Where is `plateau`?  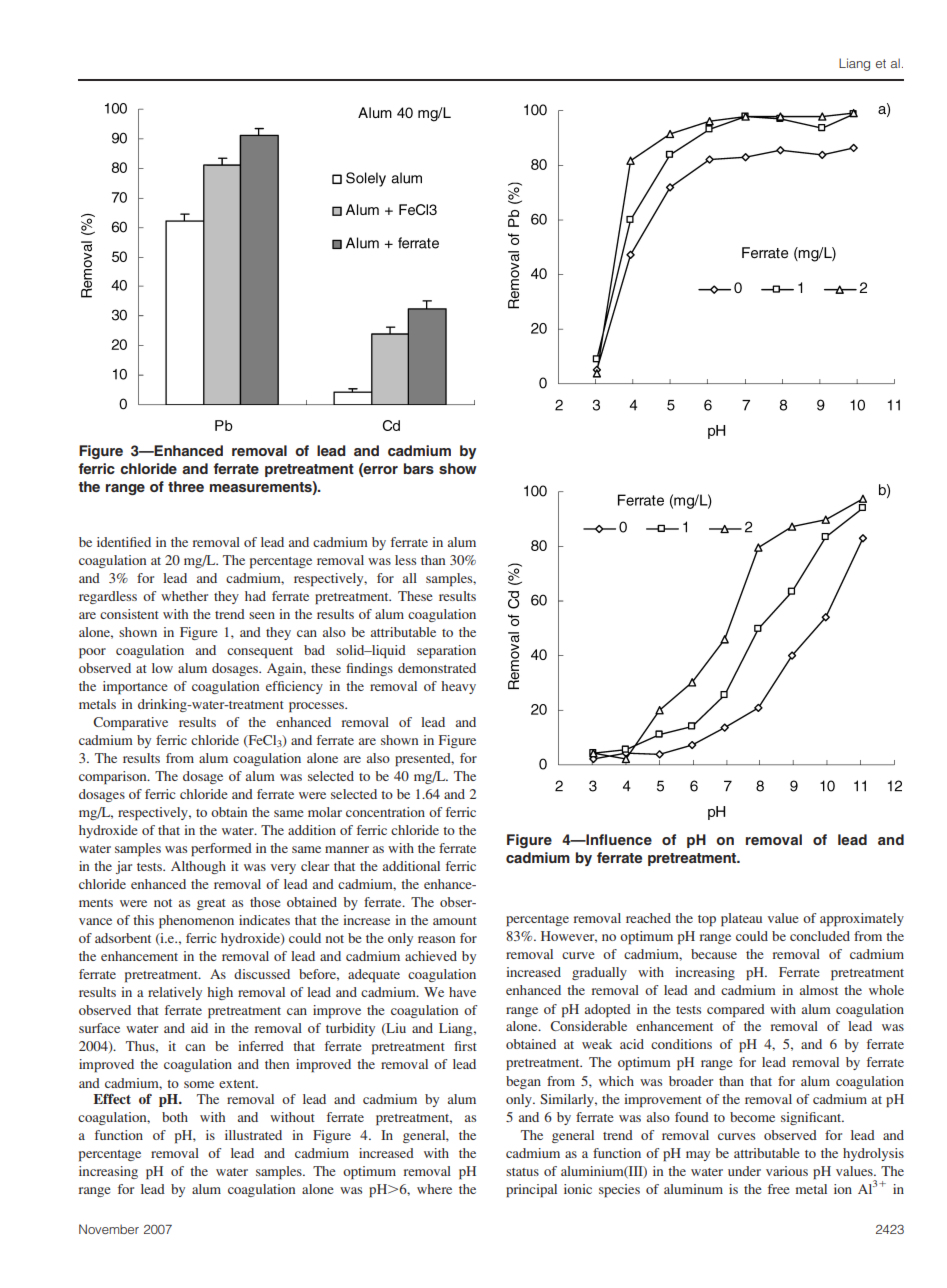 plateau is located at coordinates (741, 920).
